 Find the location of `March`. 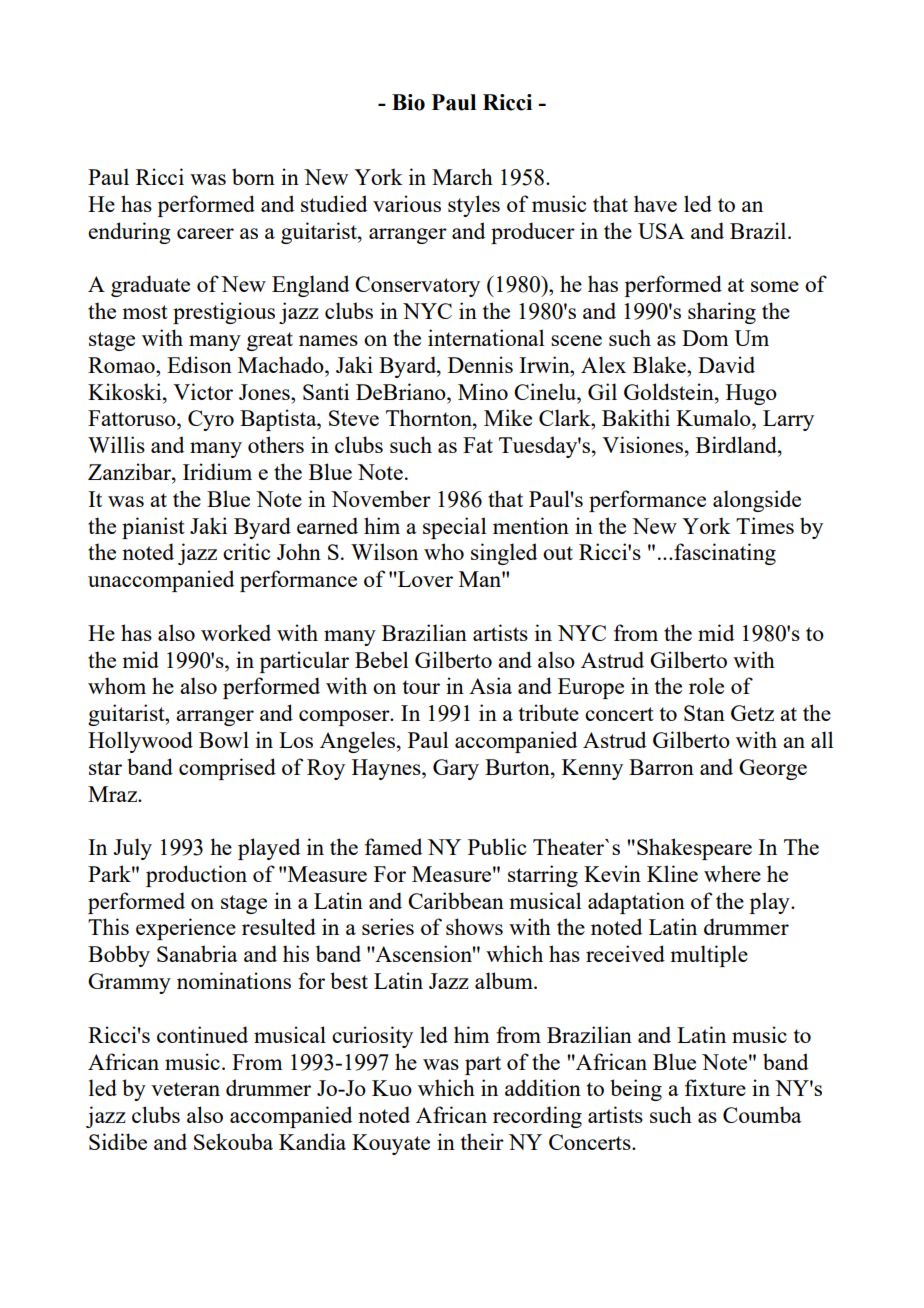

March is located at coordinates (462, 176).
